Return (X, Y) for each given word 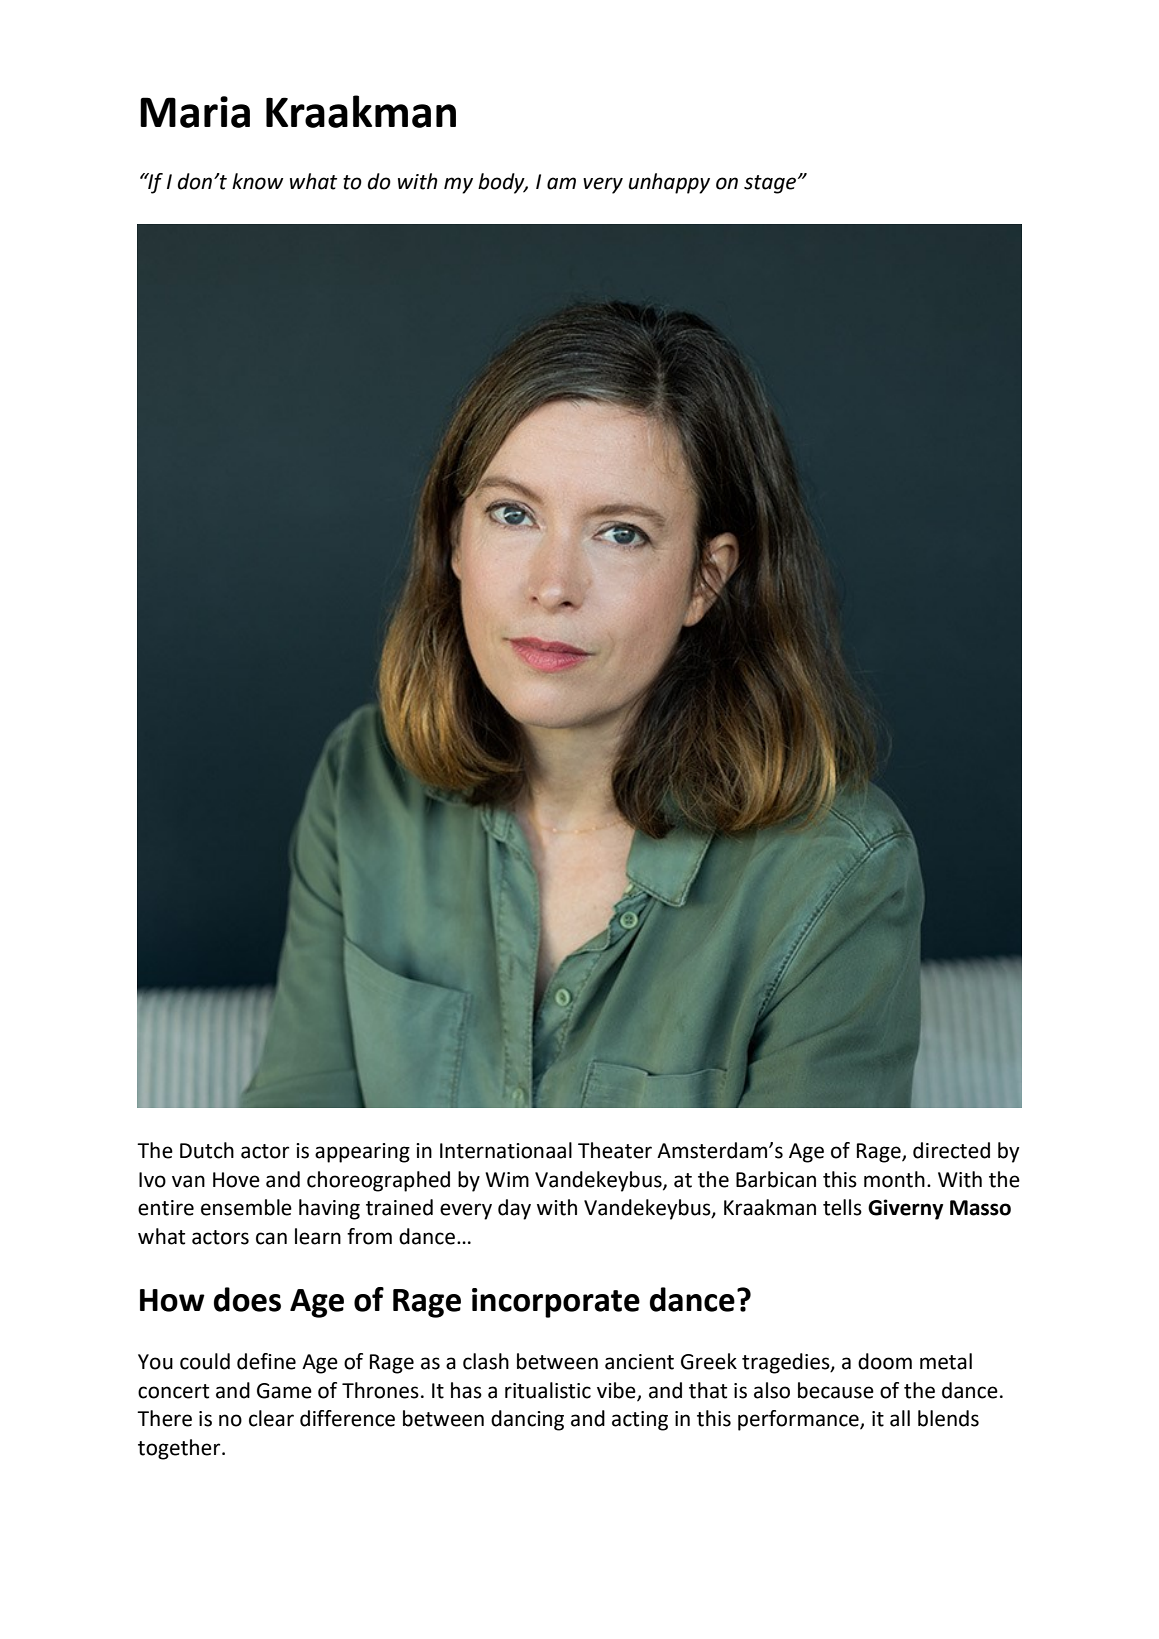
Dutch (207, 1150)
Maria (195, 112)
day (514, 1209)
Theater (615, 1150)
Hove (236, 1180)
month (894, 1179)
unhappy (669, 183)
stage (770, 184)
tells (842, 1207)
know (257, 181)
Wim (507, 1179)
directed (951, 1150)
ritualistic (548, 1390)
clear (271, 1418)
